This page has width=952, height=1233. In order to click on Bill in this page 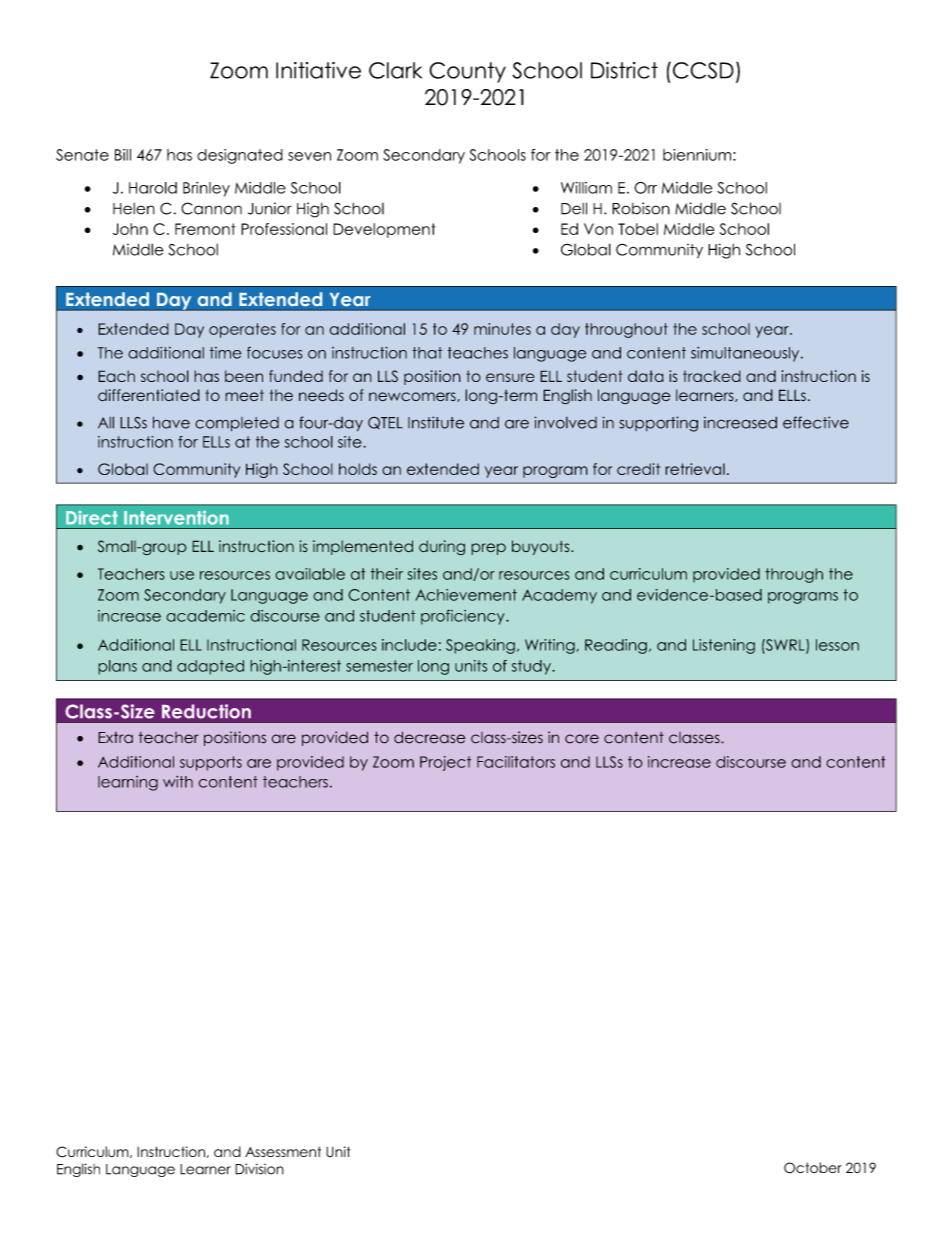, I will do `click(123, 155)`.
